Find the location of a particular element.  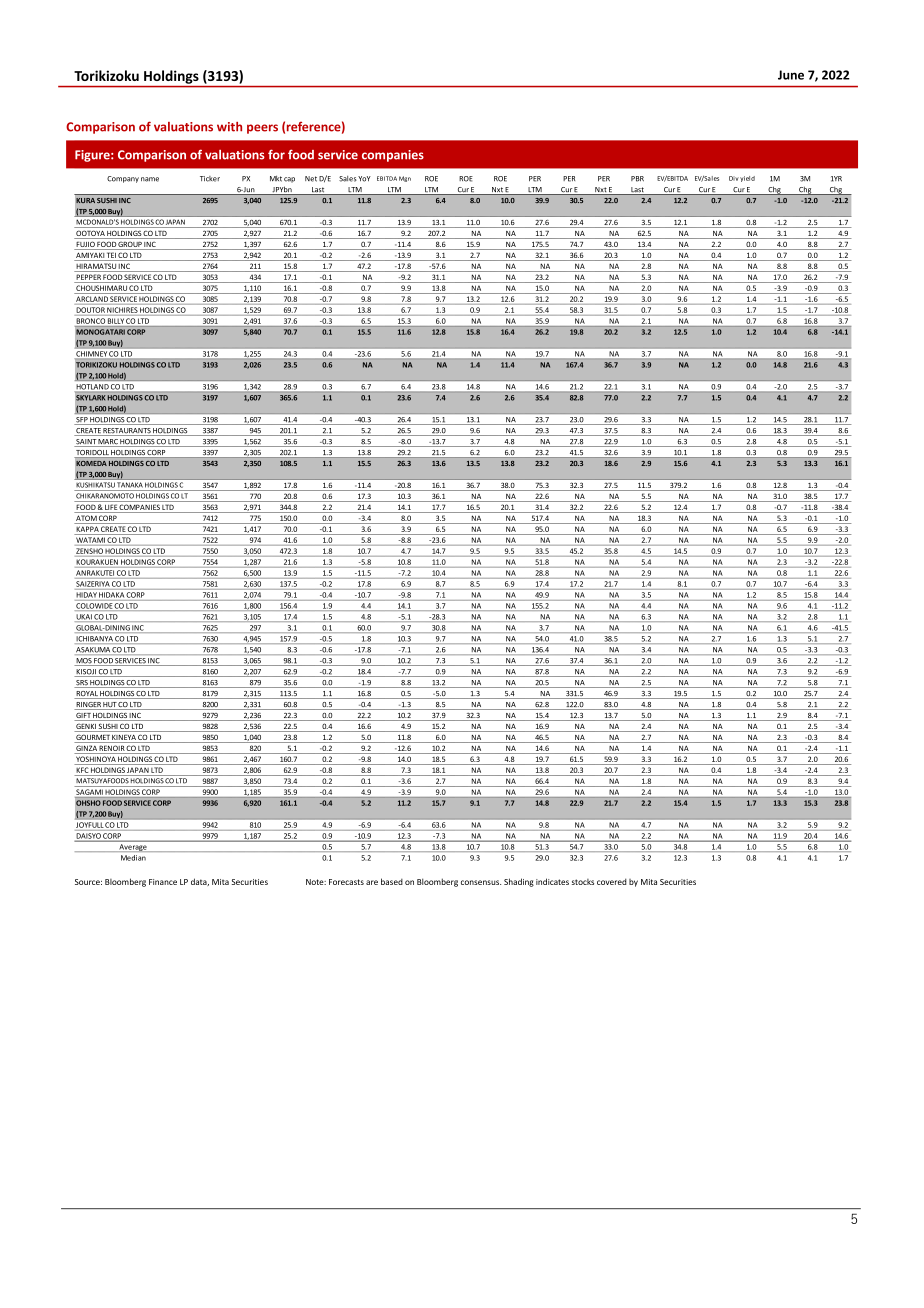

Average is located at coordinates (133, 847).
